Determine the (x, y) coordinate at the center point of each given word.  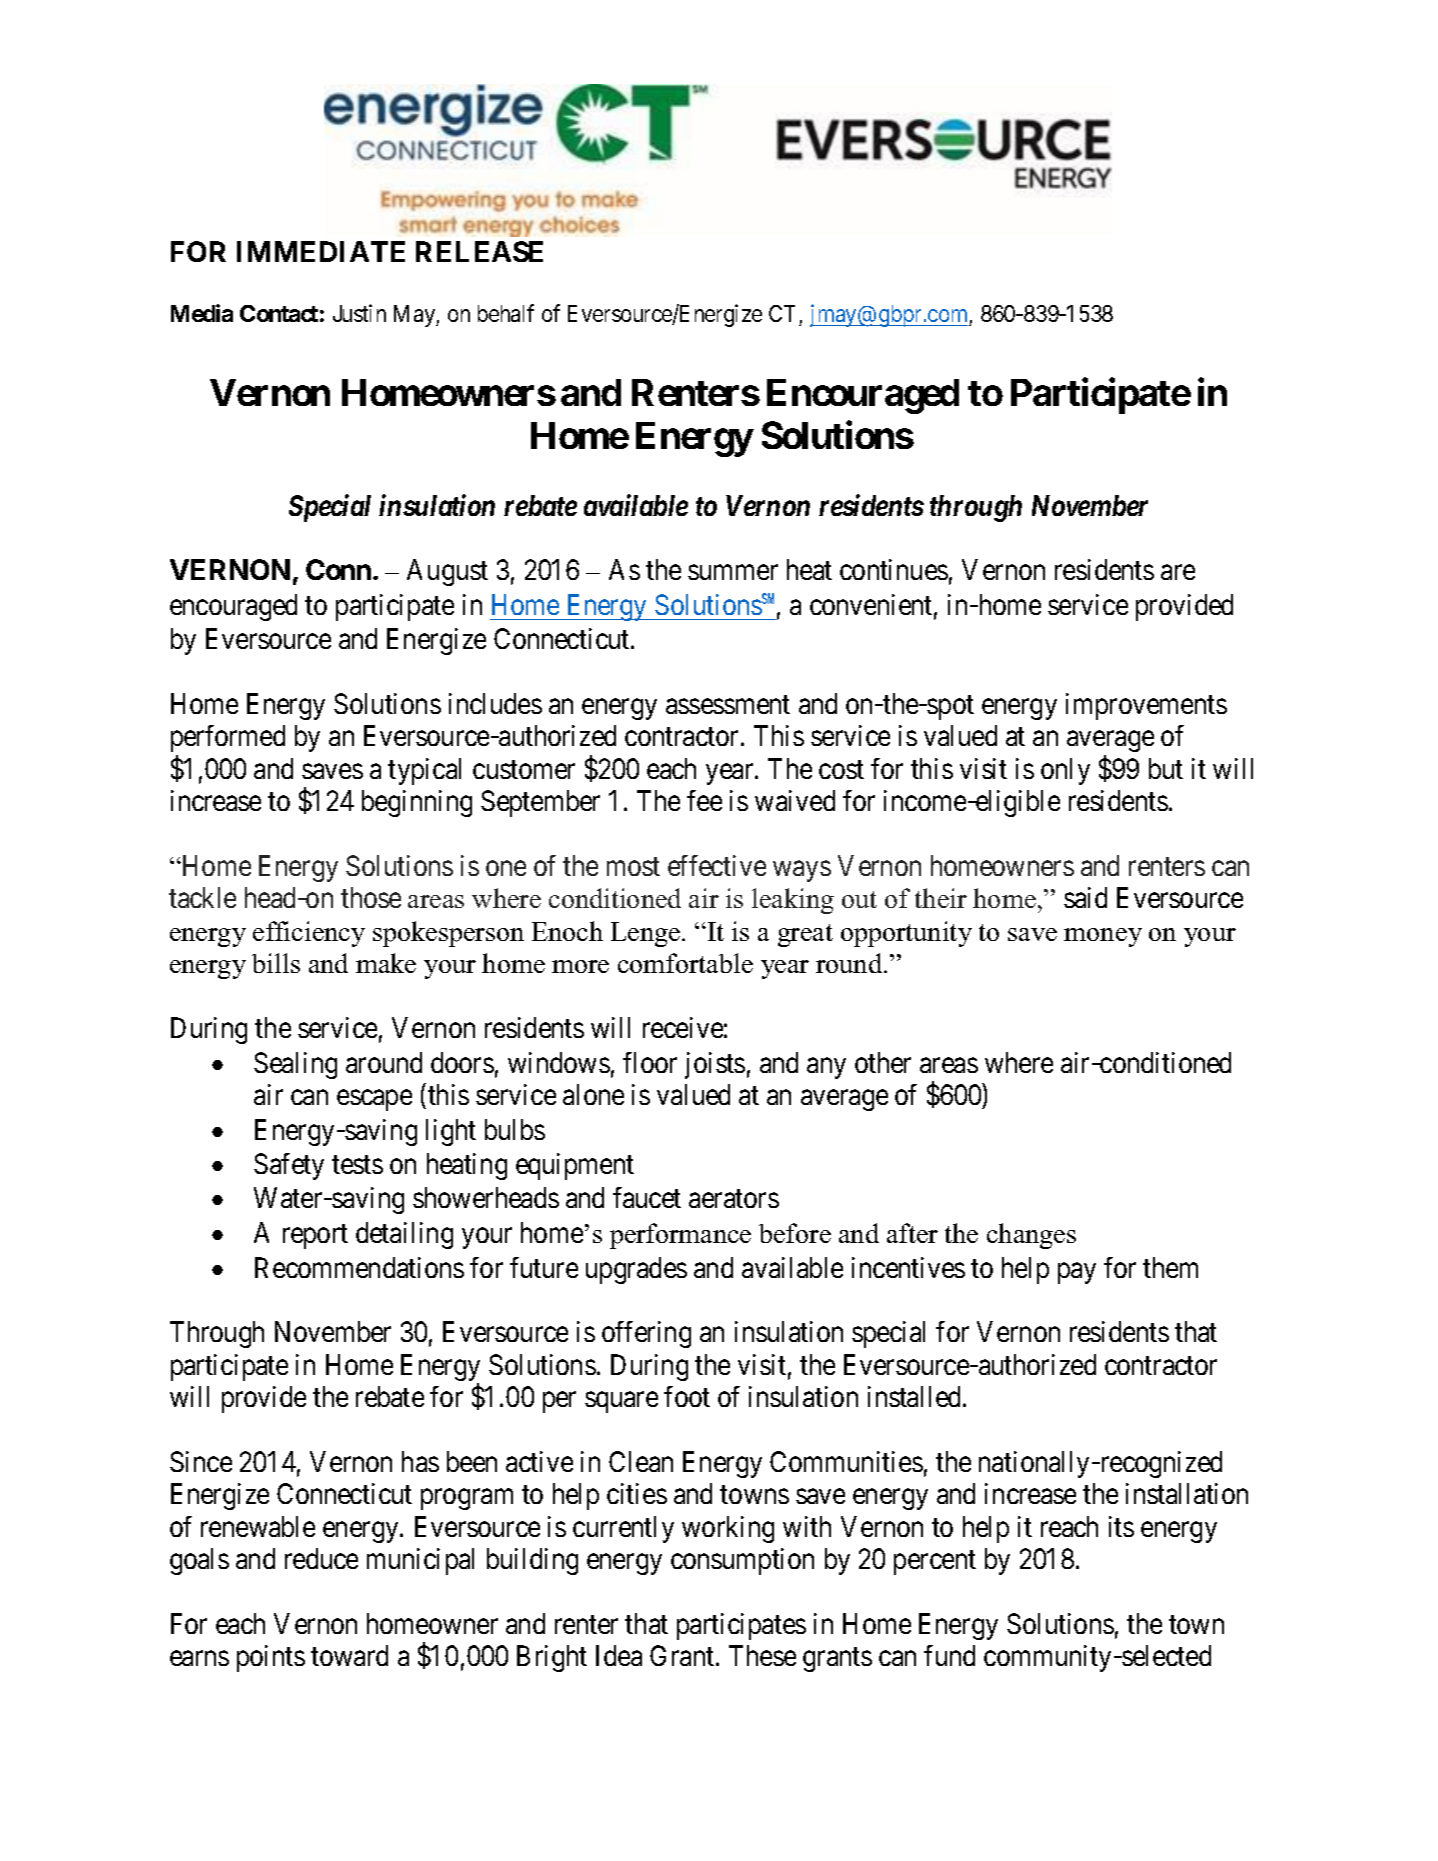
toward (349, 1655)
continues (894, 569)
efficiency (309, 934)
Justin (359, 313)
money (1103, 937)
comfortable (685, 963)
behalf (506, 313)
